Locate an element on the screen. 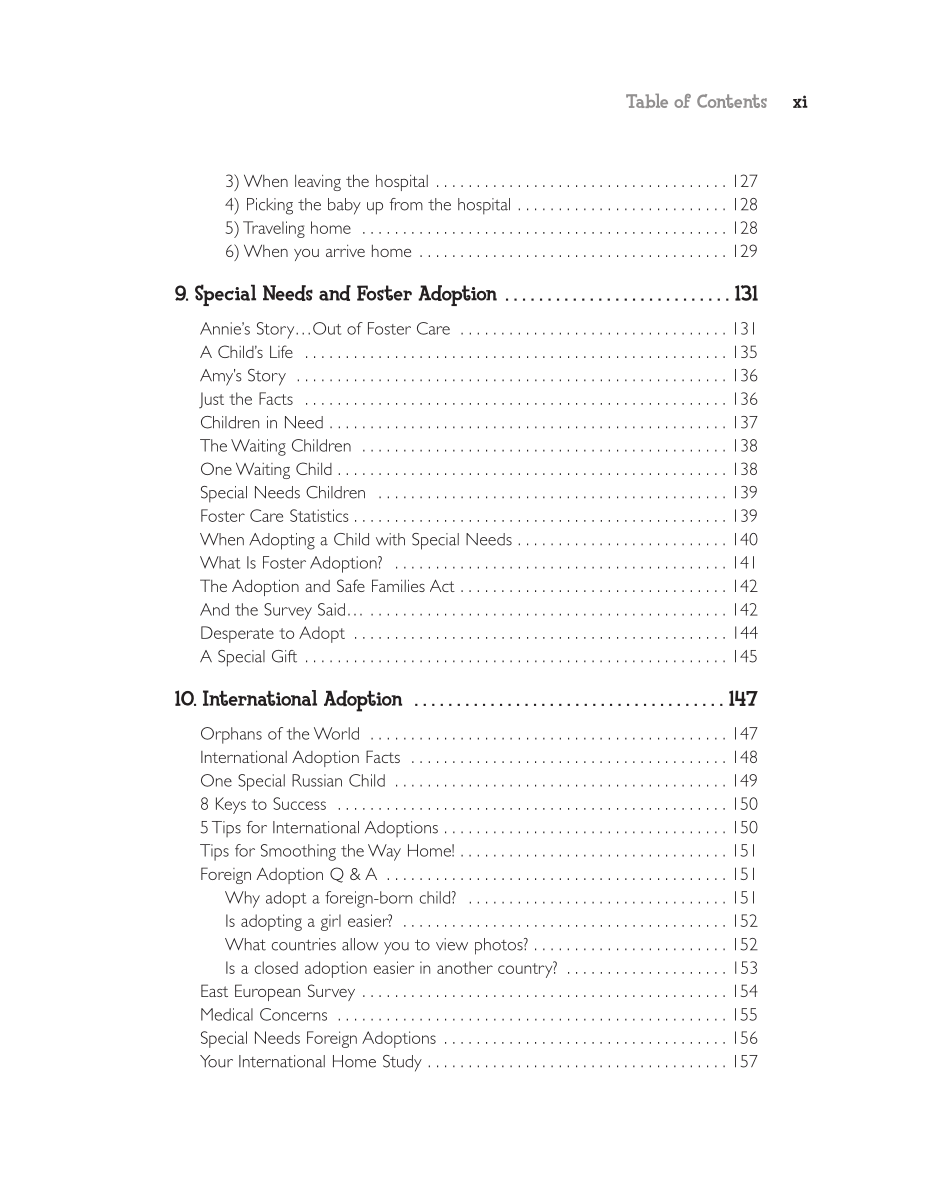 Image resolution: width=940 pixels, height=1199 pixels. leaving is located at coordinates (318, 183).
